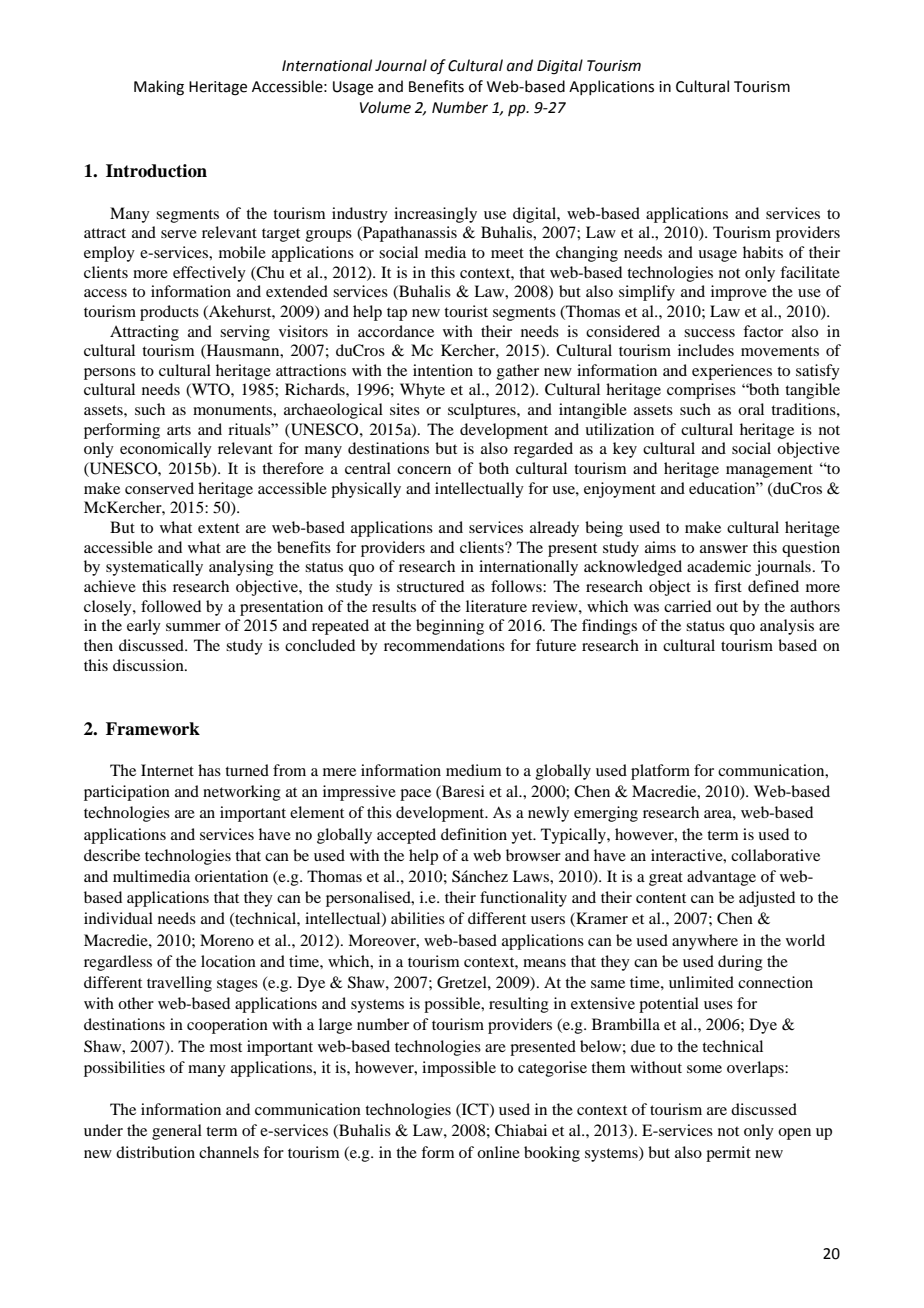 Image resolution: width=924 pixels, height=1308 pixels. What do you see at coordinates (193, 627) in the screenshot?
I see `summer` at bounding box center [193, 627].
